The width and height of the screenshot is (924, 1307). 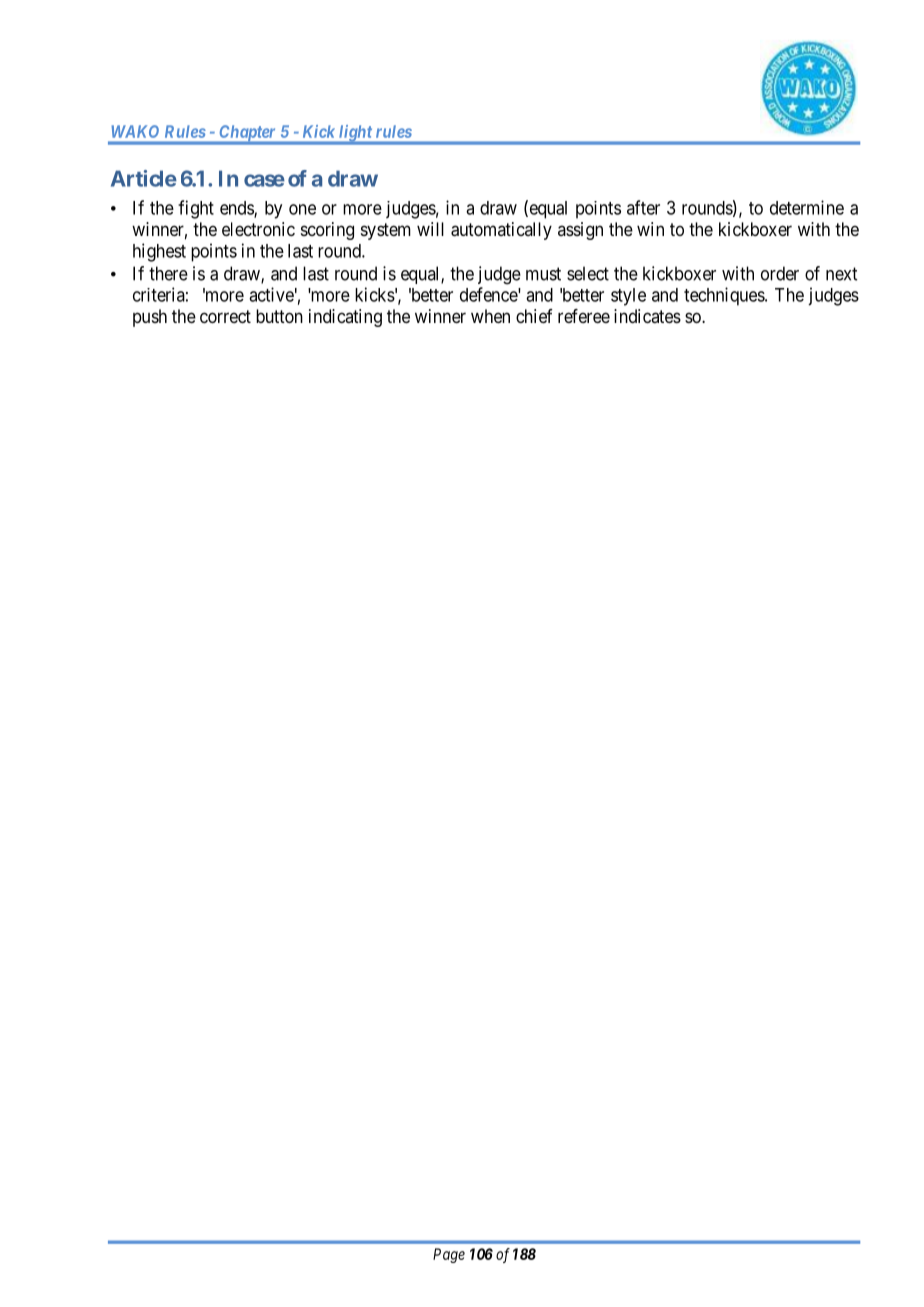 What do you see at coordinates (725, 296) in the screenshot?
I see `techniques` at bounding box center [725, 296].
